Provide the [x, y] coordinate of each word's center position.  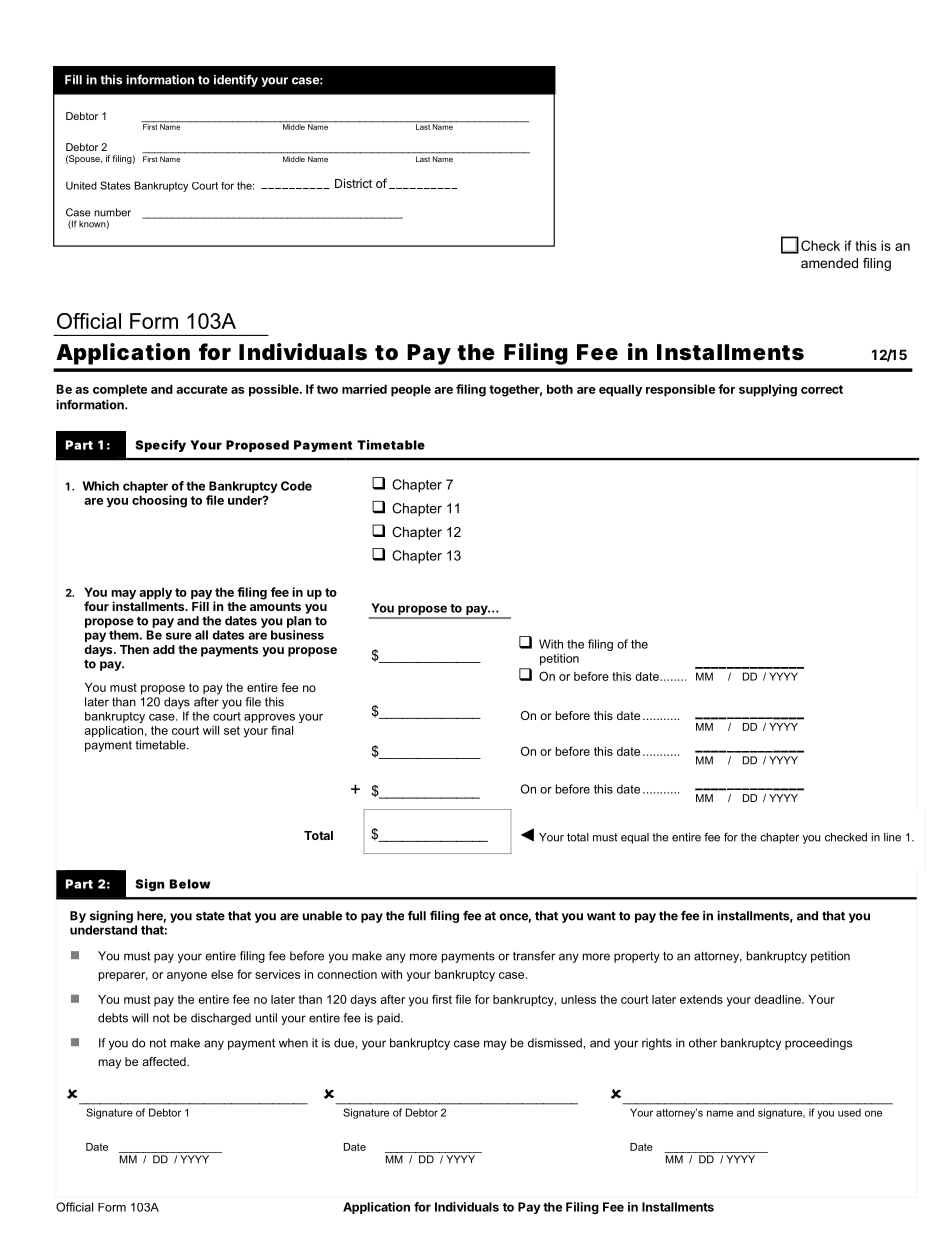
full [417, 916]
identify [236, 81]
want [601, 916]
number [112, 212]
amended [829, 263]
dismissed [555, 1043]
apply [155, 593]
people [411, 390]
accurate [202, 389]
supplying [768, 390]
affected [165, 1061]
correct [822, 389]
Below [190, 884]
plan [299, 622]
